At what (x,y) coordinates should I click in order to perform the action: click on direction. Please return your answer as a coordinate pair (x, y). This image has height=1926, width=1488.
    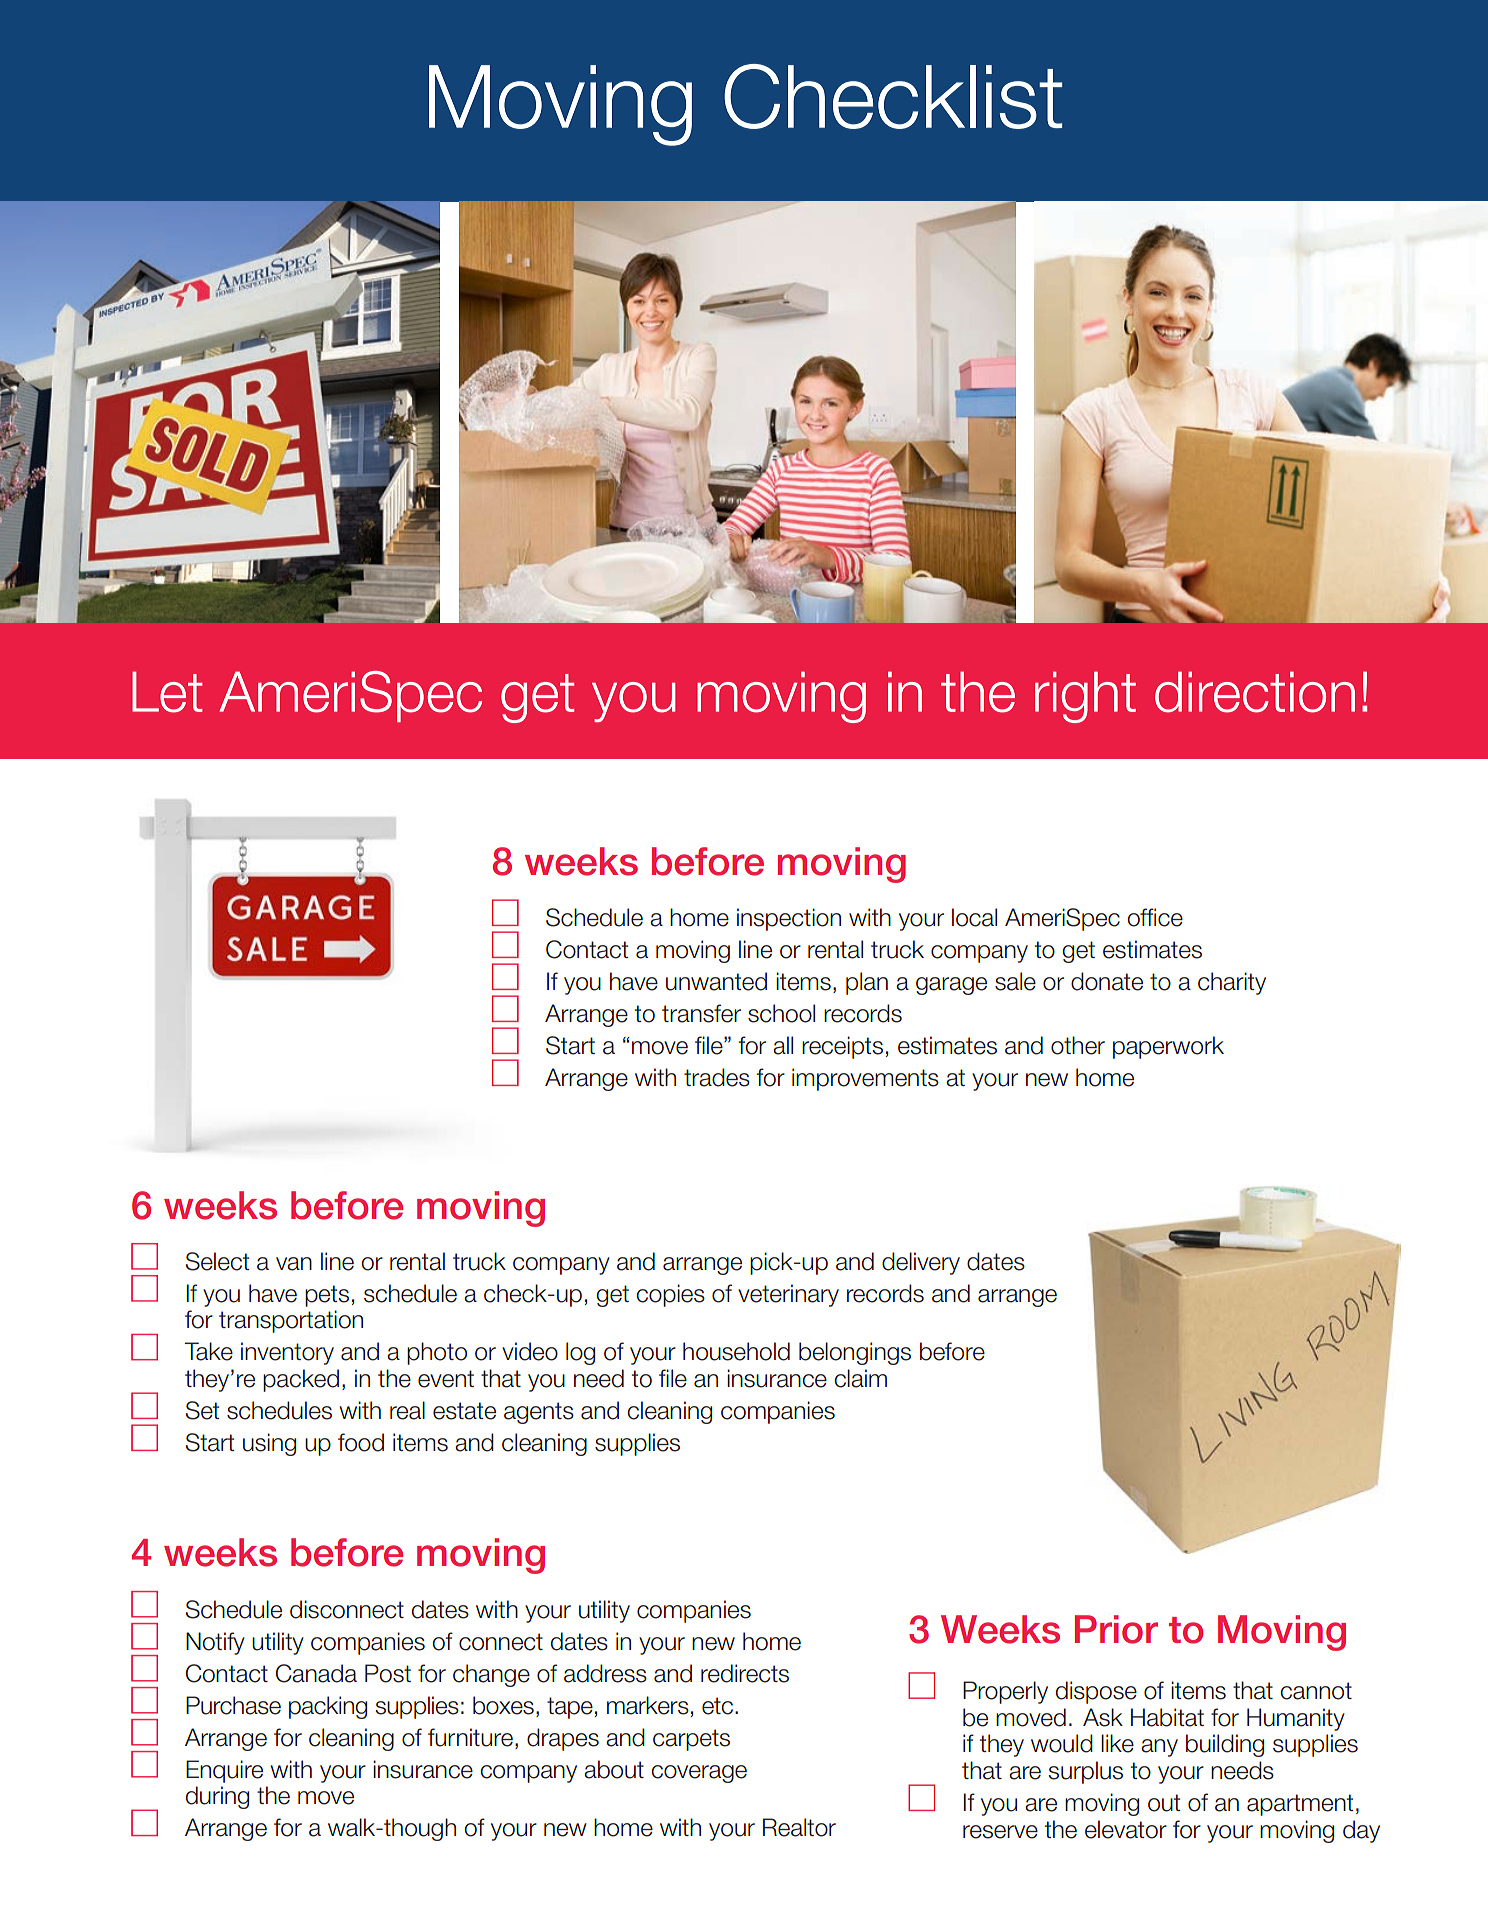
    Looking at the image, I should click on (1255, 692).
